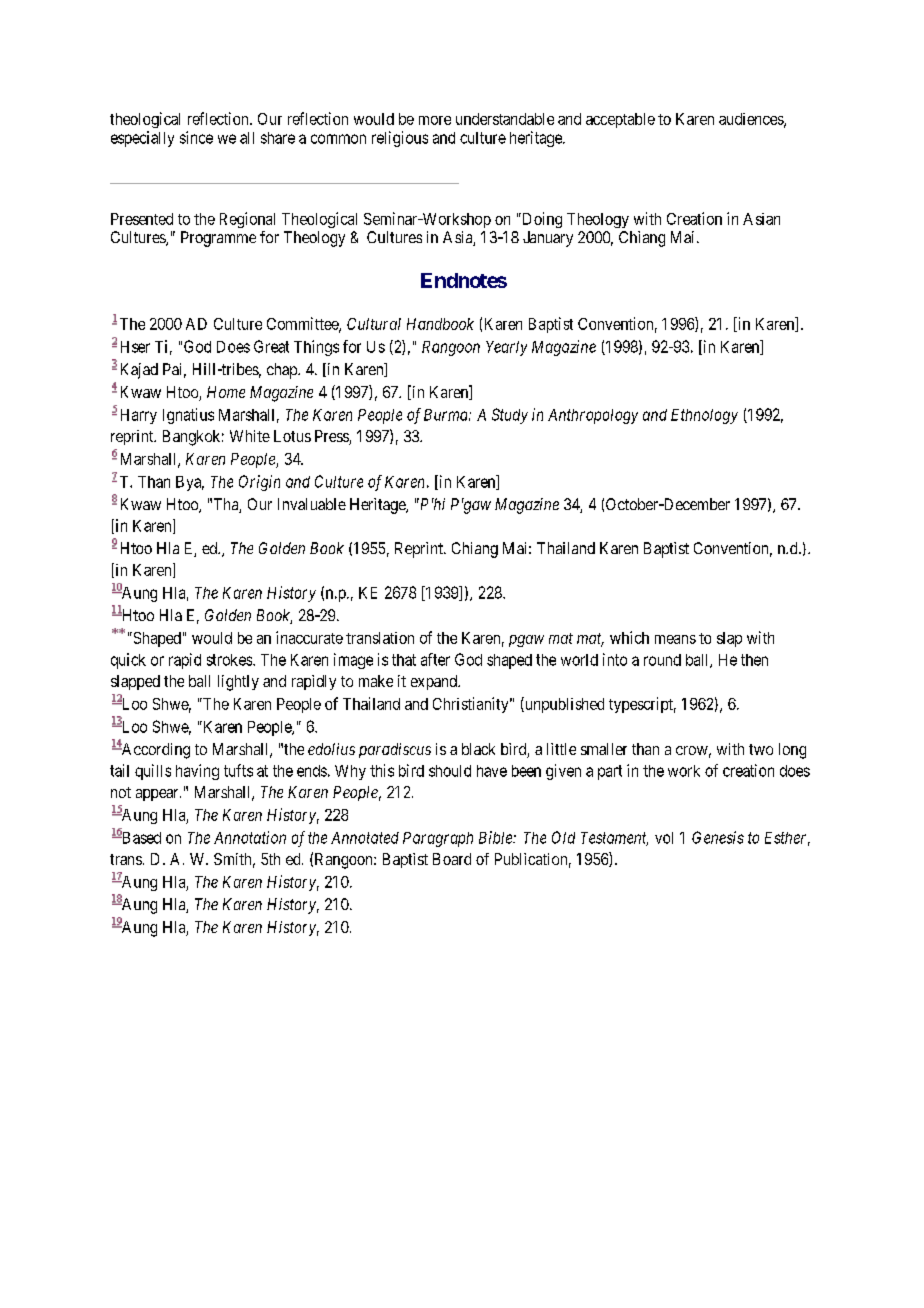 The height and width of the page is (1308, 924). What do you see at coordinates (435, 120) in the page?
I see `more` at bounding box center [435, 120].
